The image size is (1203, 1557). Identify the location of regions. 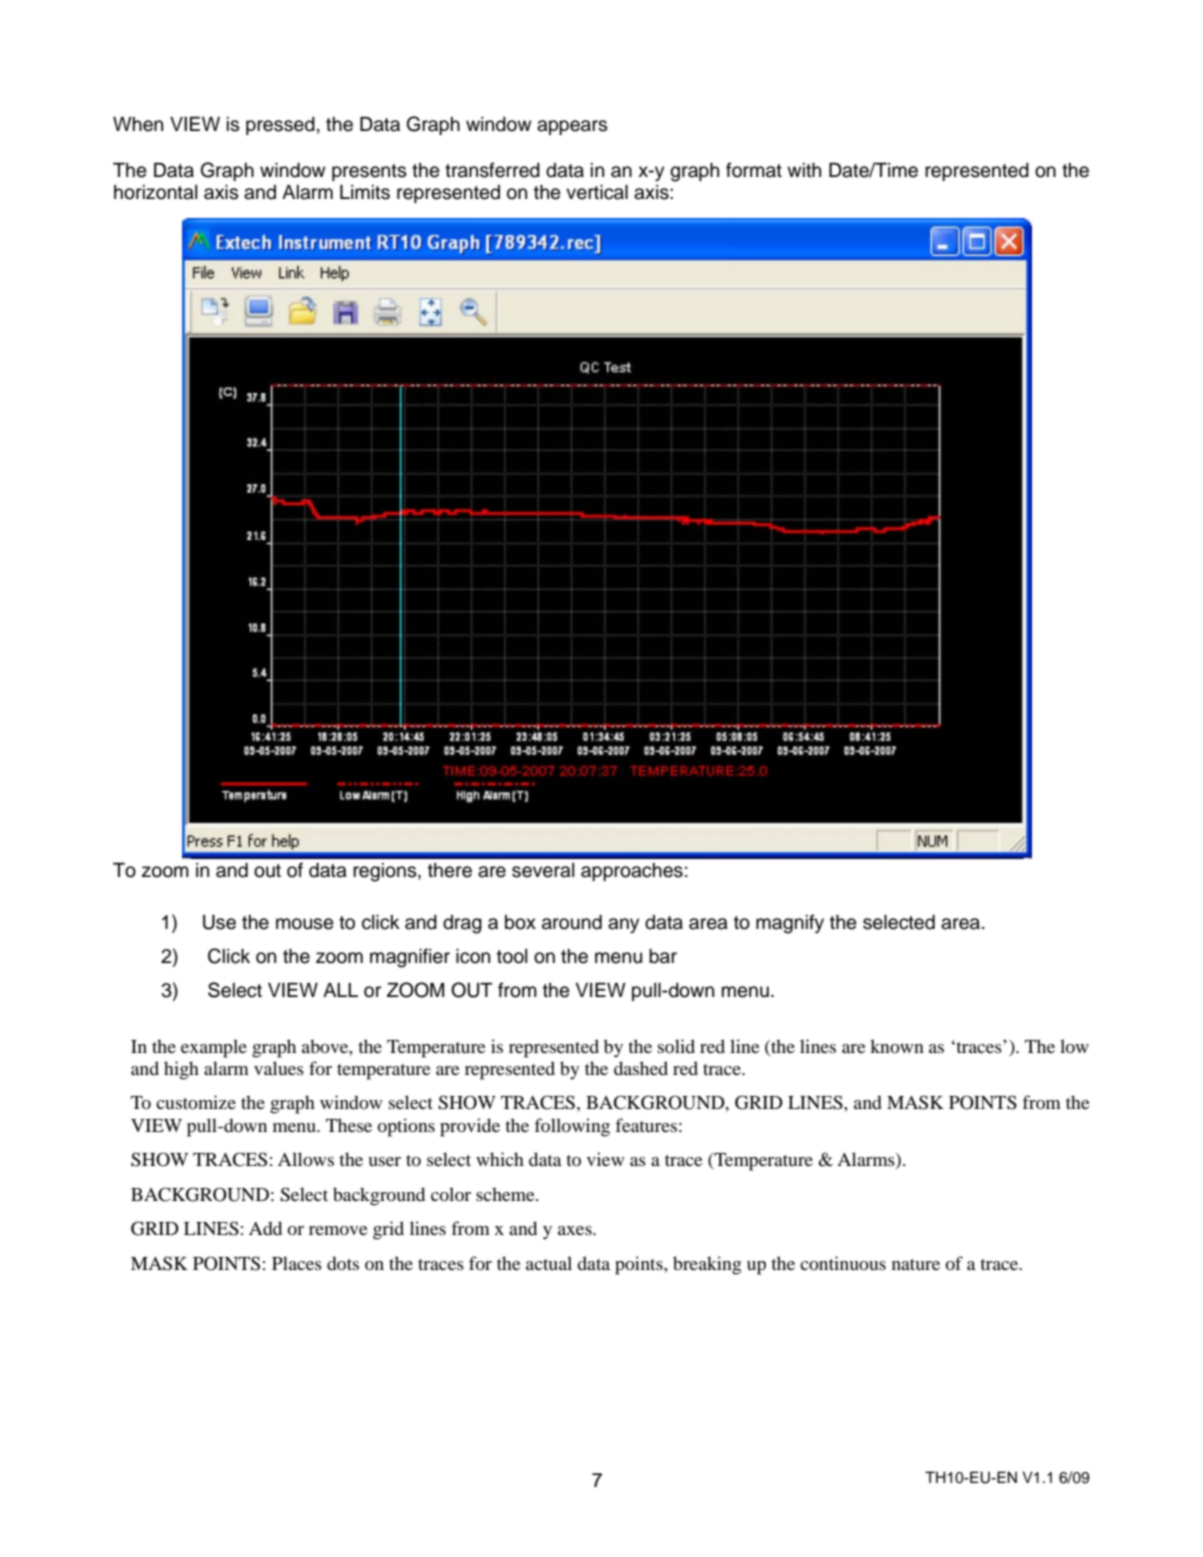
(386, 872).
